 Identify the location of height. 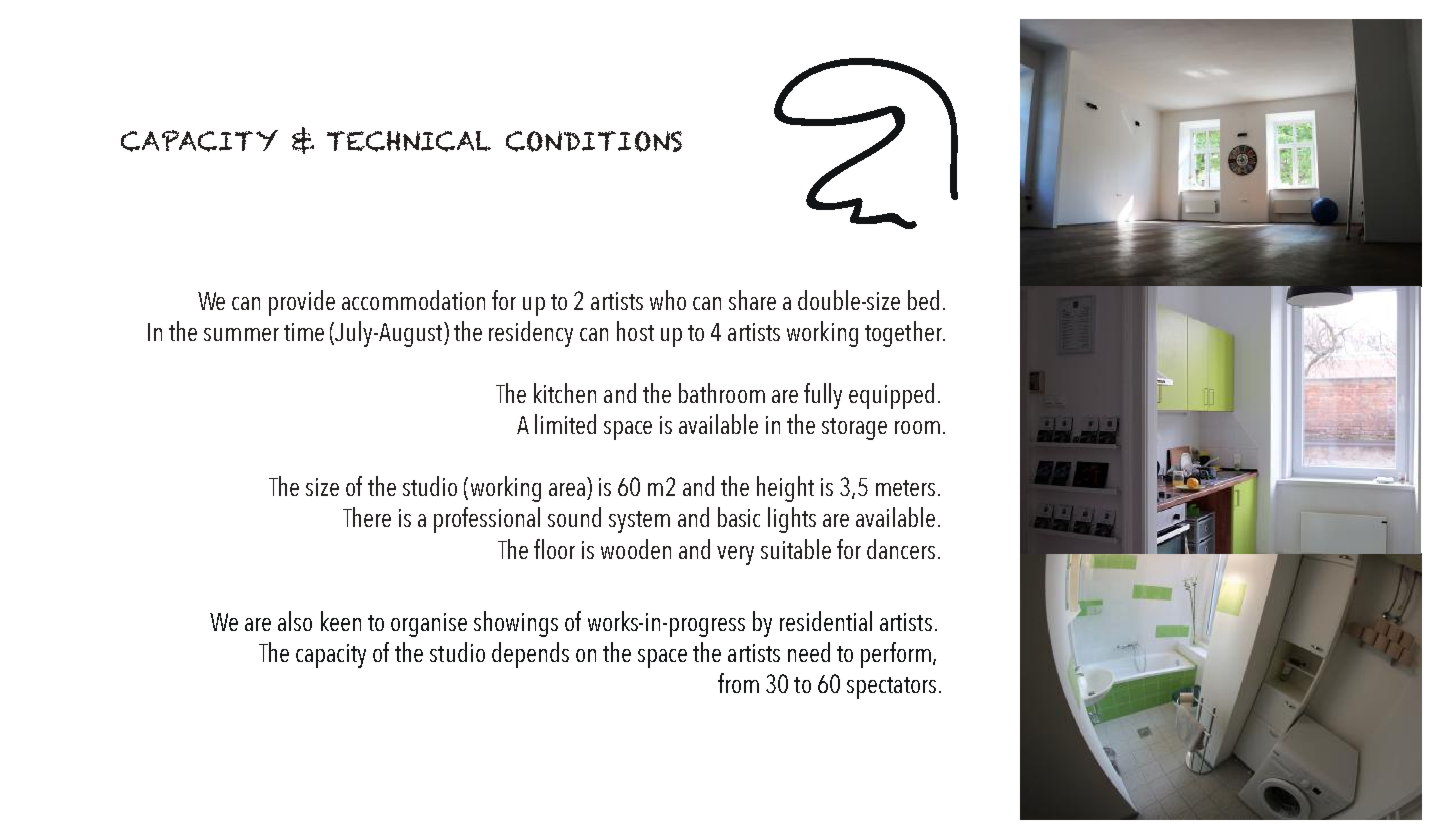
(785, 489).
